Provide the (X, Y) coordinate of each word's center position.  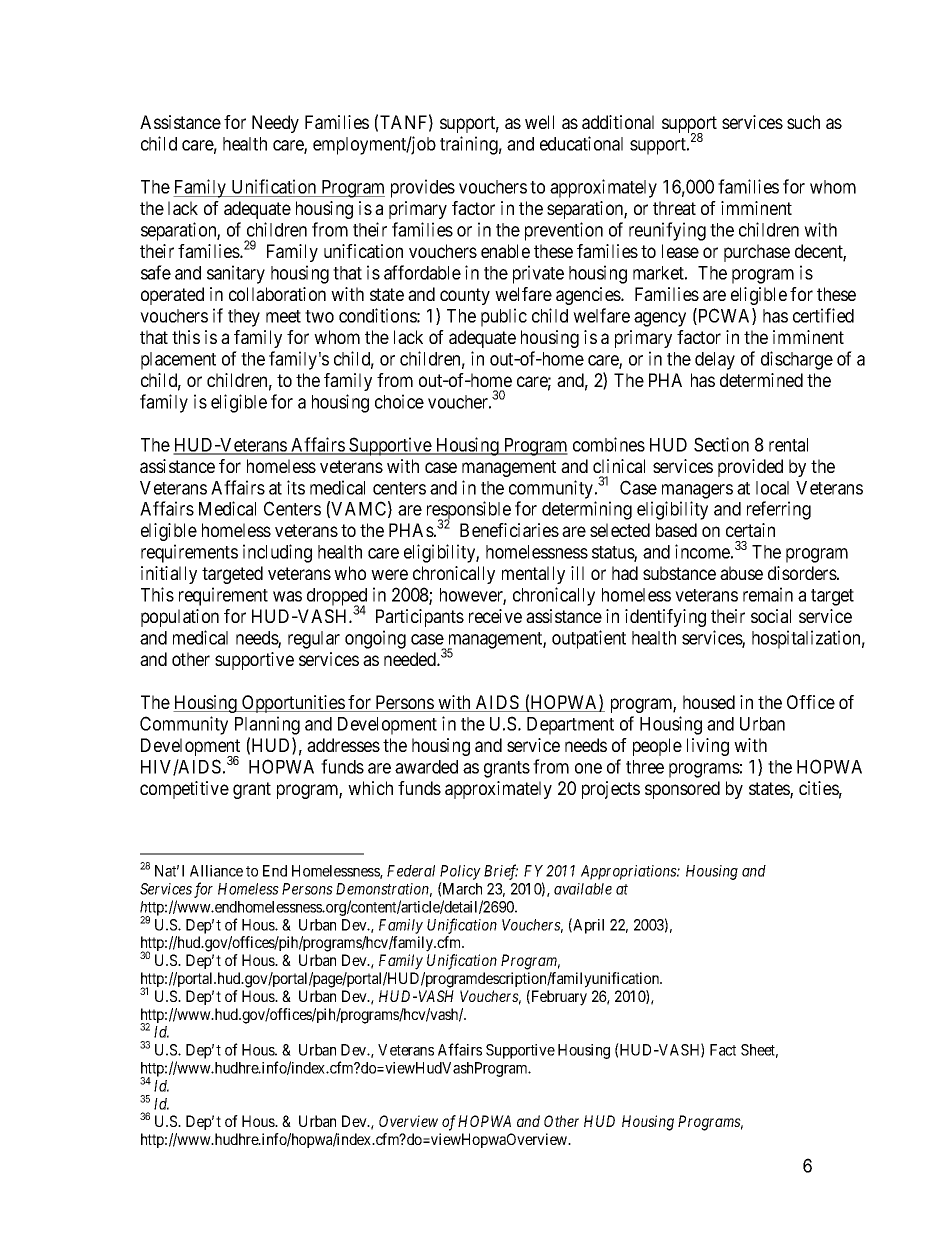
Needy (275, 124)
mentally (533, 575)
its (296, 487)
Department (570, 726)
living (708, 747)
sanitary (236, 274)
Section (721, 444)
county (465, 296)
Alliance (216, 871)
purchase (757, 253)
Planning (267, 725)
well (539, 122)
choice (399, 401)
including (277, 553)
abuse (741, 573)
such (803, 122)
